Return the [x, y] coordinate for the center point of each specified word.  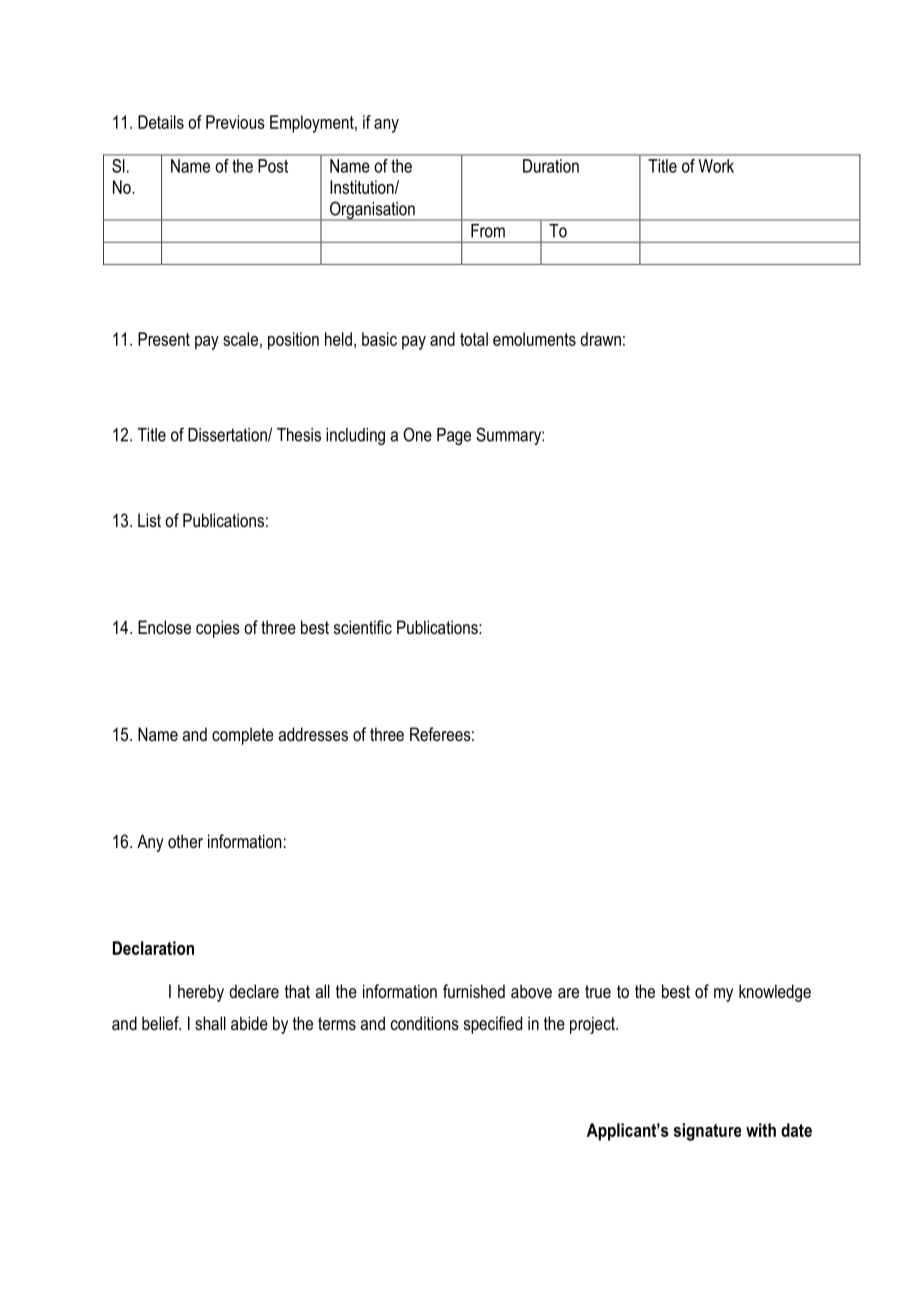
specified [493, 1025]
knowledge [775, 993]
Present [164, 339]
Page [454, 436]
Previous [235, 122]
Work [716, 166]
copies [218, 629]
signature [707, 1132]
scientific [363, 627]
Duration [551, 166]
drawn [600, 339]
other [185, 841]
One [417, 434]
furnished [474, 991]
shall [210, 1023]
